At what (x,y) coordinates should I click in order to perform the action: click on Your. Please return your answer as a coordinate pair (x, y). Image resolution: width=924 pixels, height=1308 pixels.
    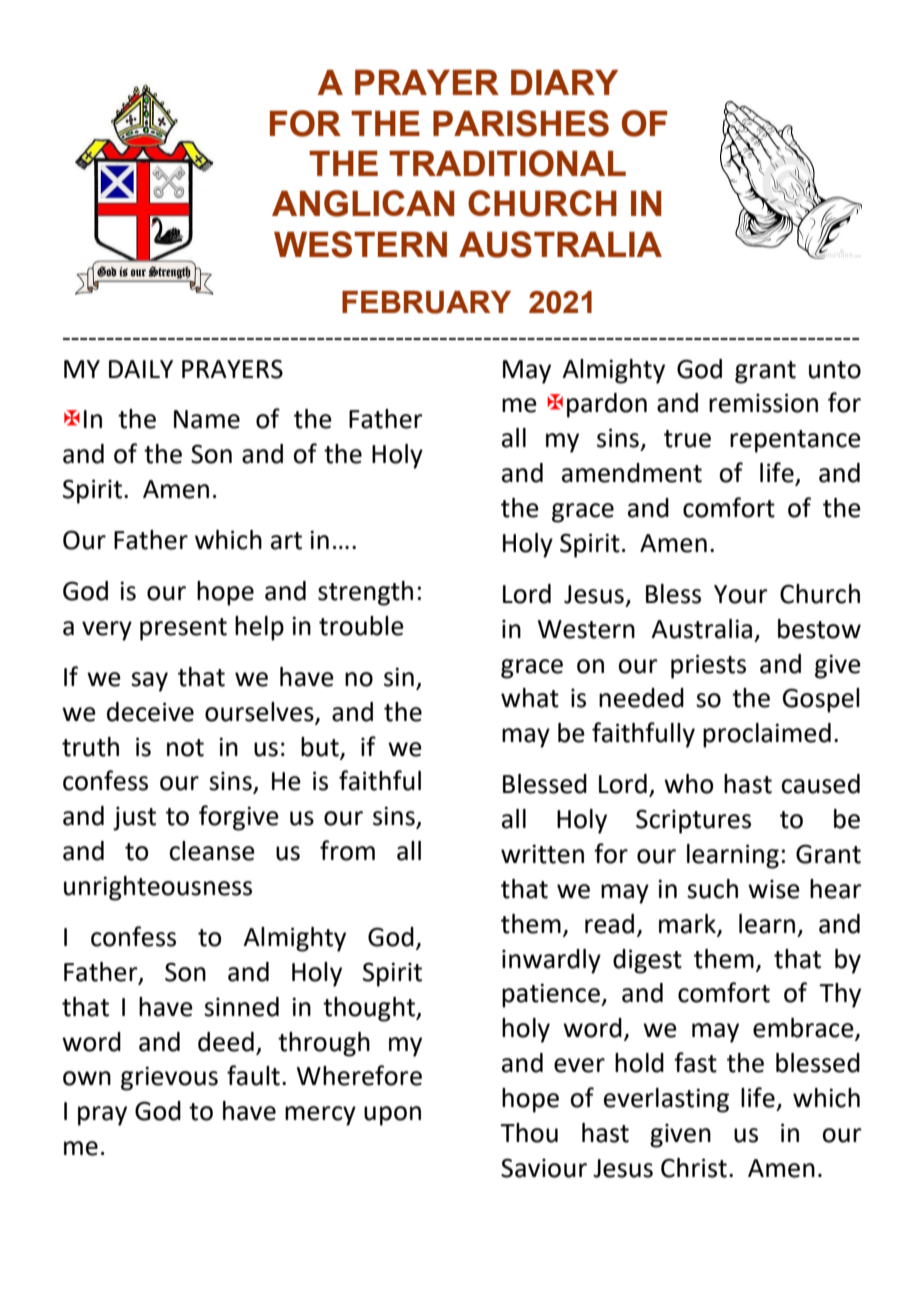
    Looking at the image, I should click on (741, 594).
